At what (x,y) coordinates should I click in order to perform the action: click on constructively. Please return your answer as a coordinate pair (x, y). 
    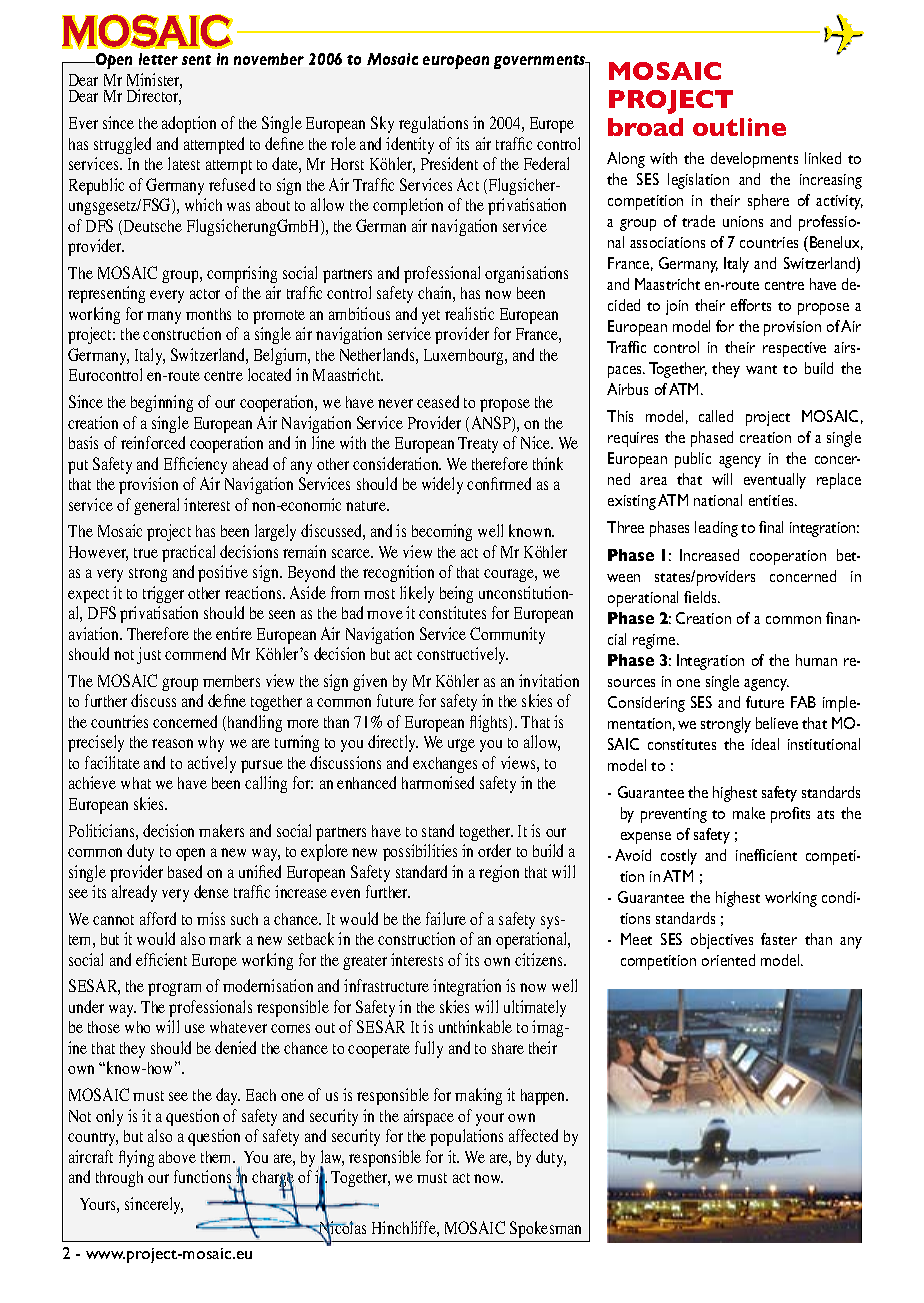
    Looking at the image, I should click on (462, 655).
